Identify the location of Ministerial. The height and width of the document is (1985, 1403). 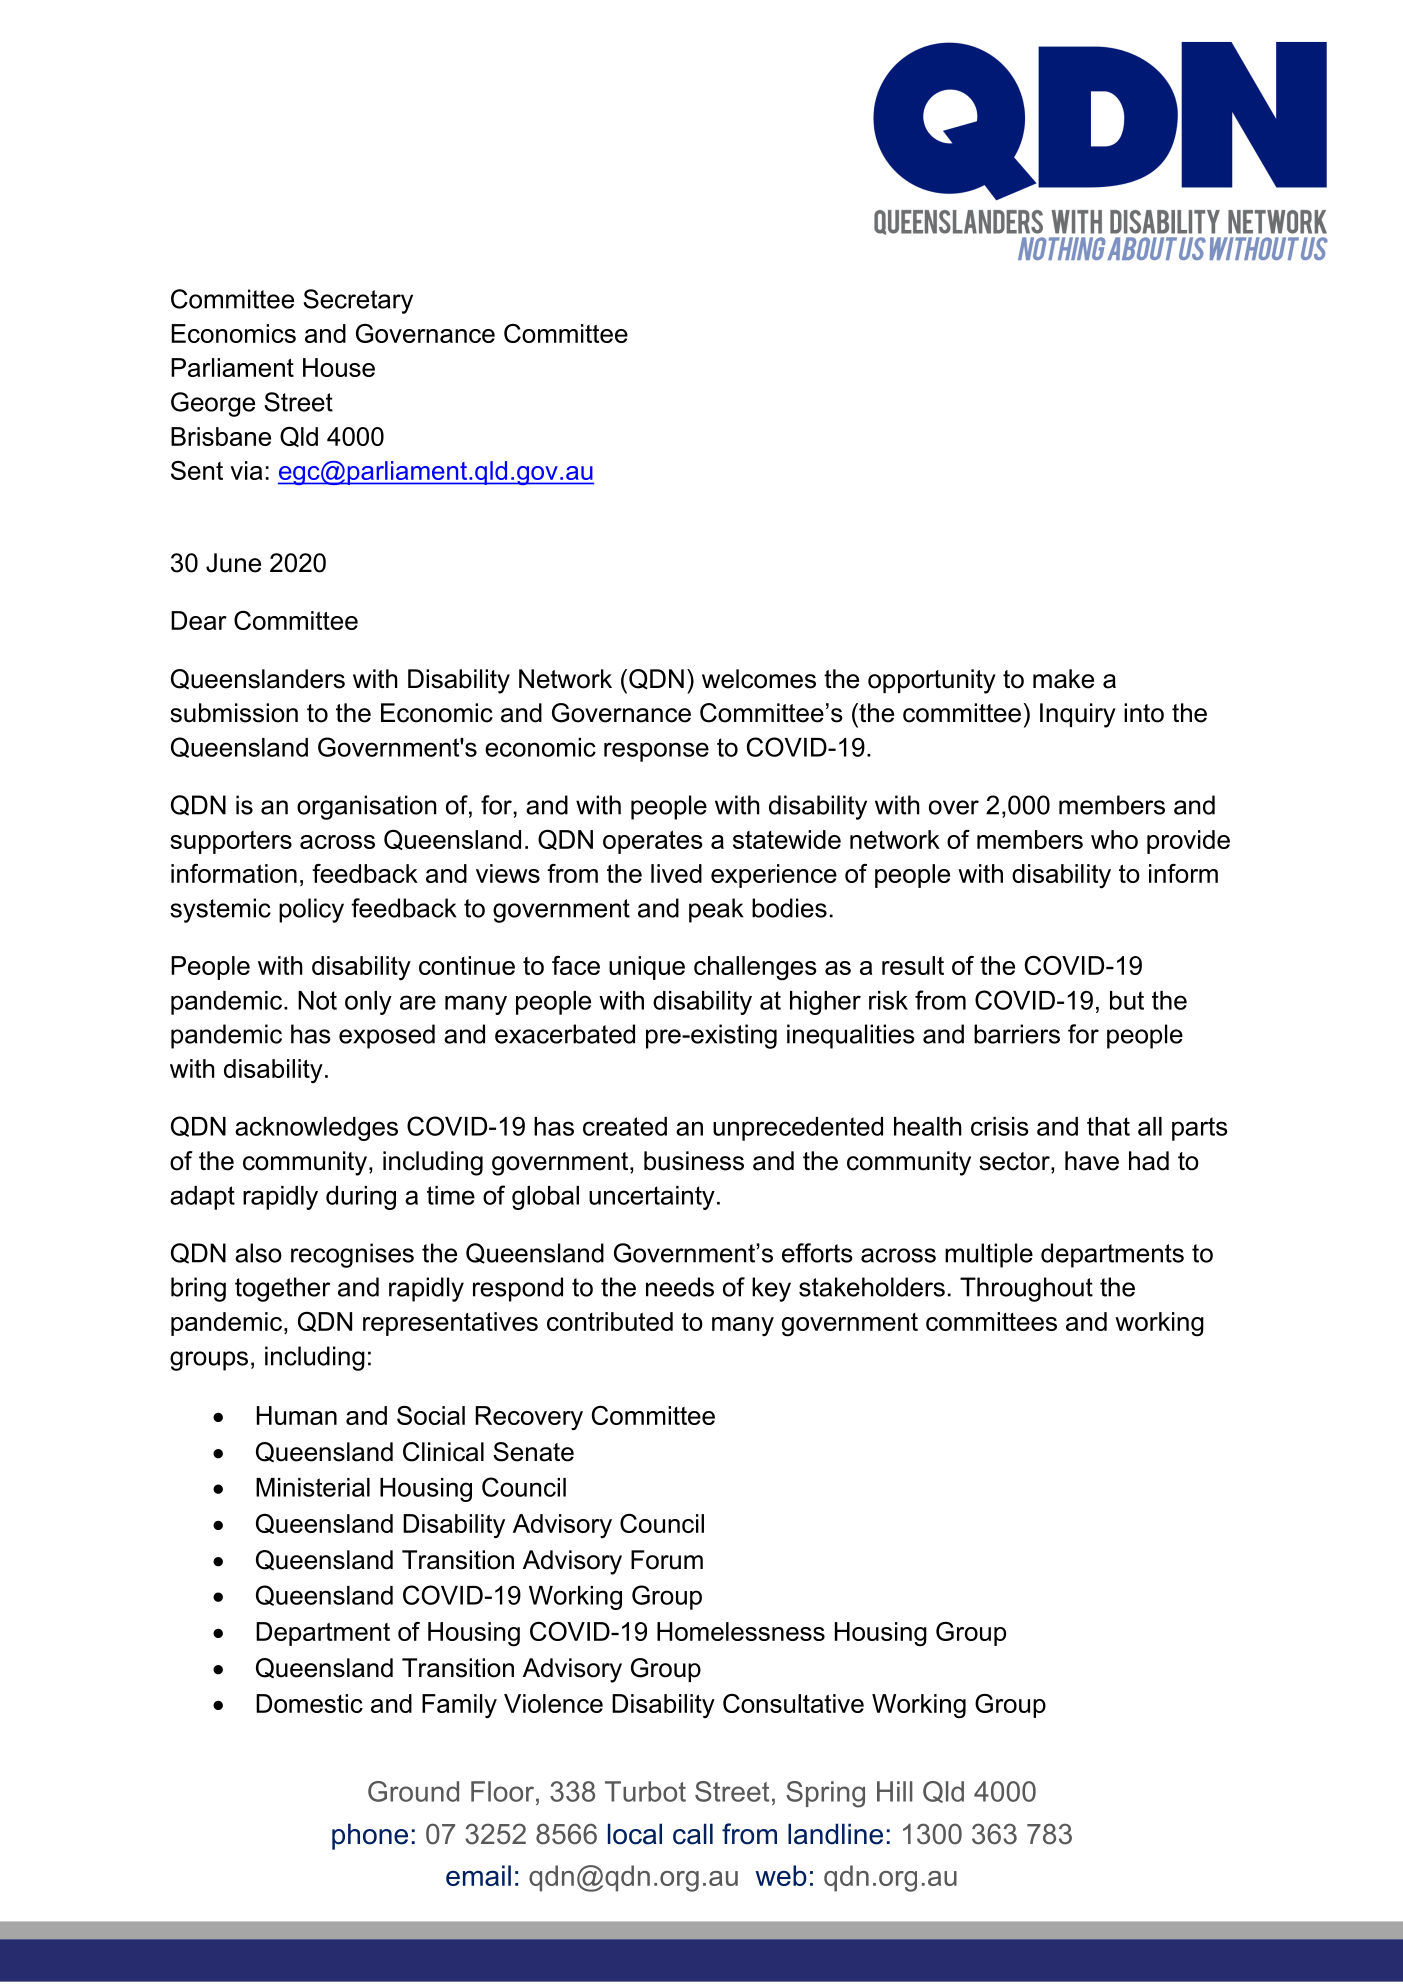
(313, 1487).
